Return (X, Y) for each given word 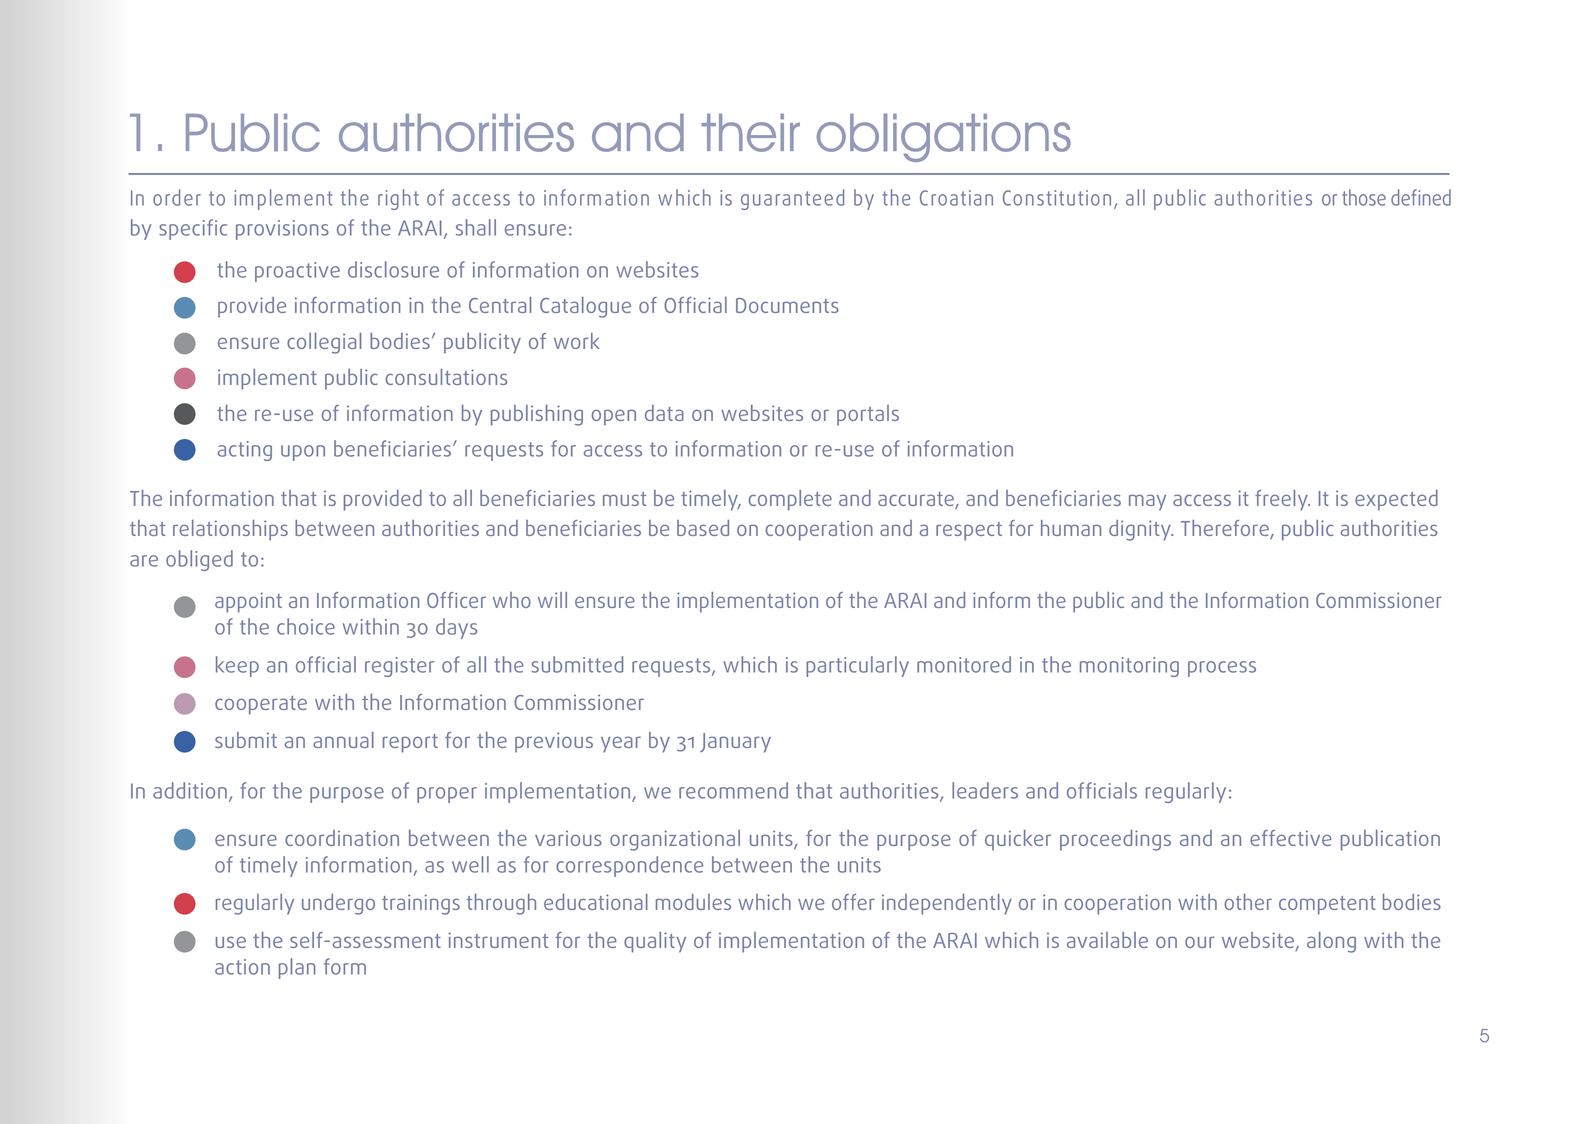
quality (655, 942)
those (1364, 197)
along (1331, 942)
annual (343, 740)
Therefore (1226, 529)
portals (868, 415)
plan (297, 968)
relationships (230, 530)
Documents (787, 305)
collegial (324, 343)
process (1222, 669)
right (398, 199)
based (703, 528)
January (735, 743)
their (750, 133)
